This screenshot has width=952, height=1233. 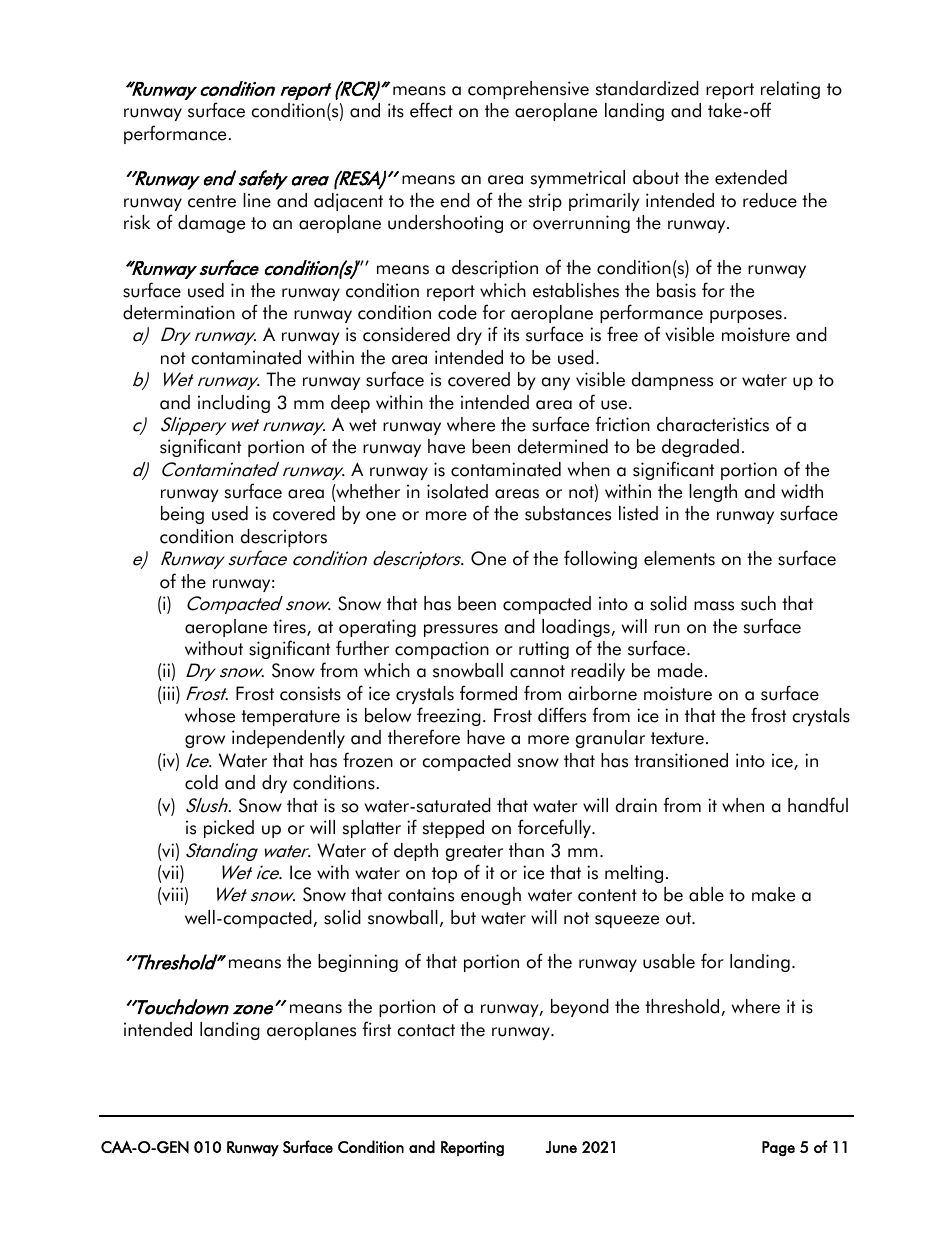 What do you see at coordinates (790, 90) in the screenshot?
I see `relating` at bounding box center [790, 90].
